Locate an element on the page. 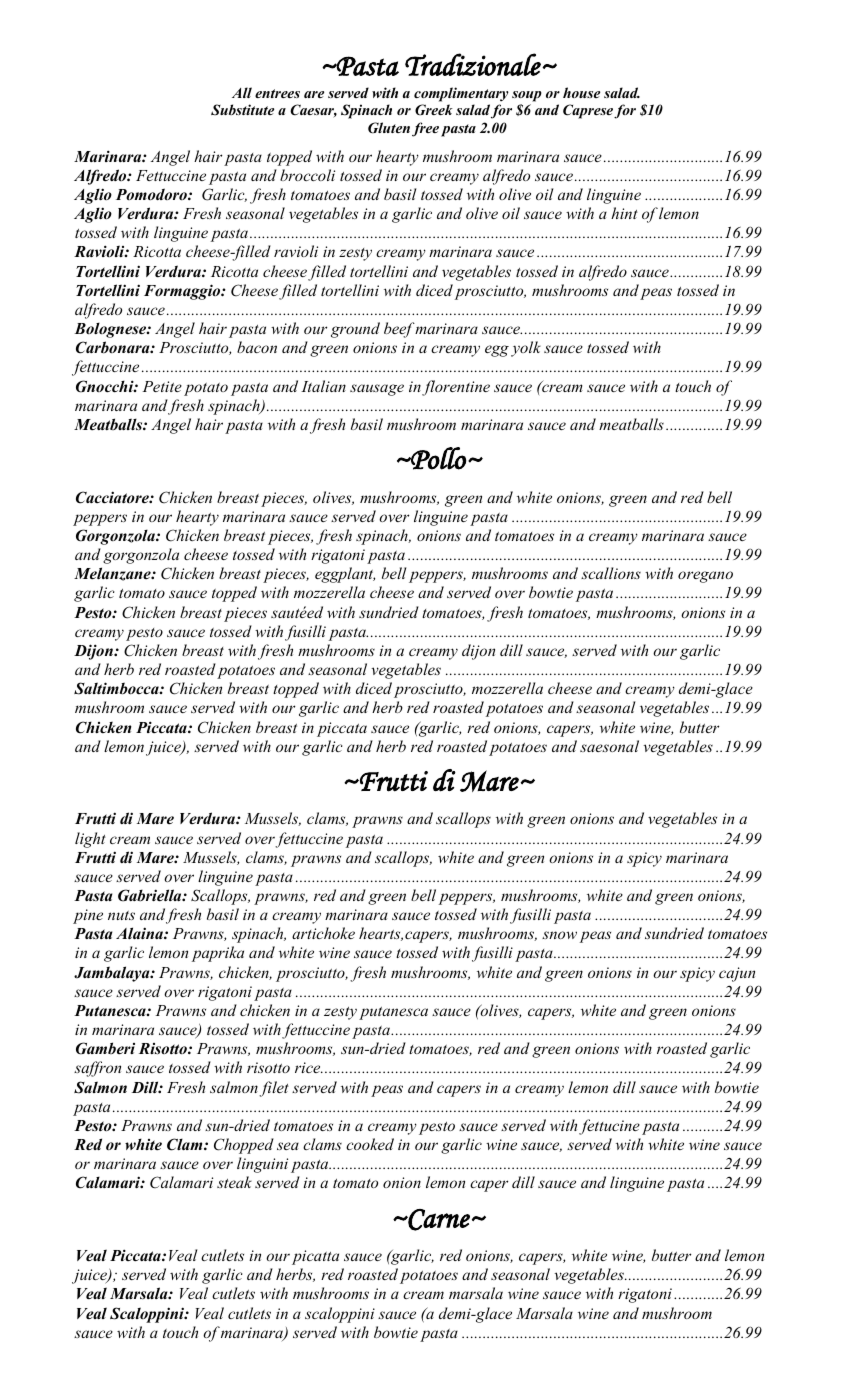 The width and height of the page is (849, 1400). steak is located at coordinates (234, 1182).
